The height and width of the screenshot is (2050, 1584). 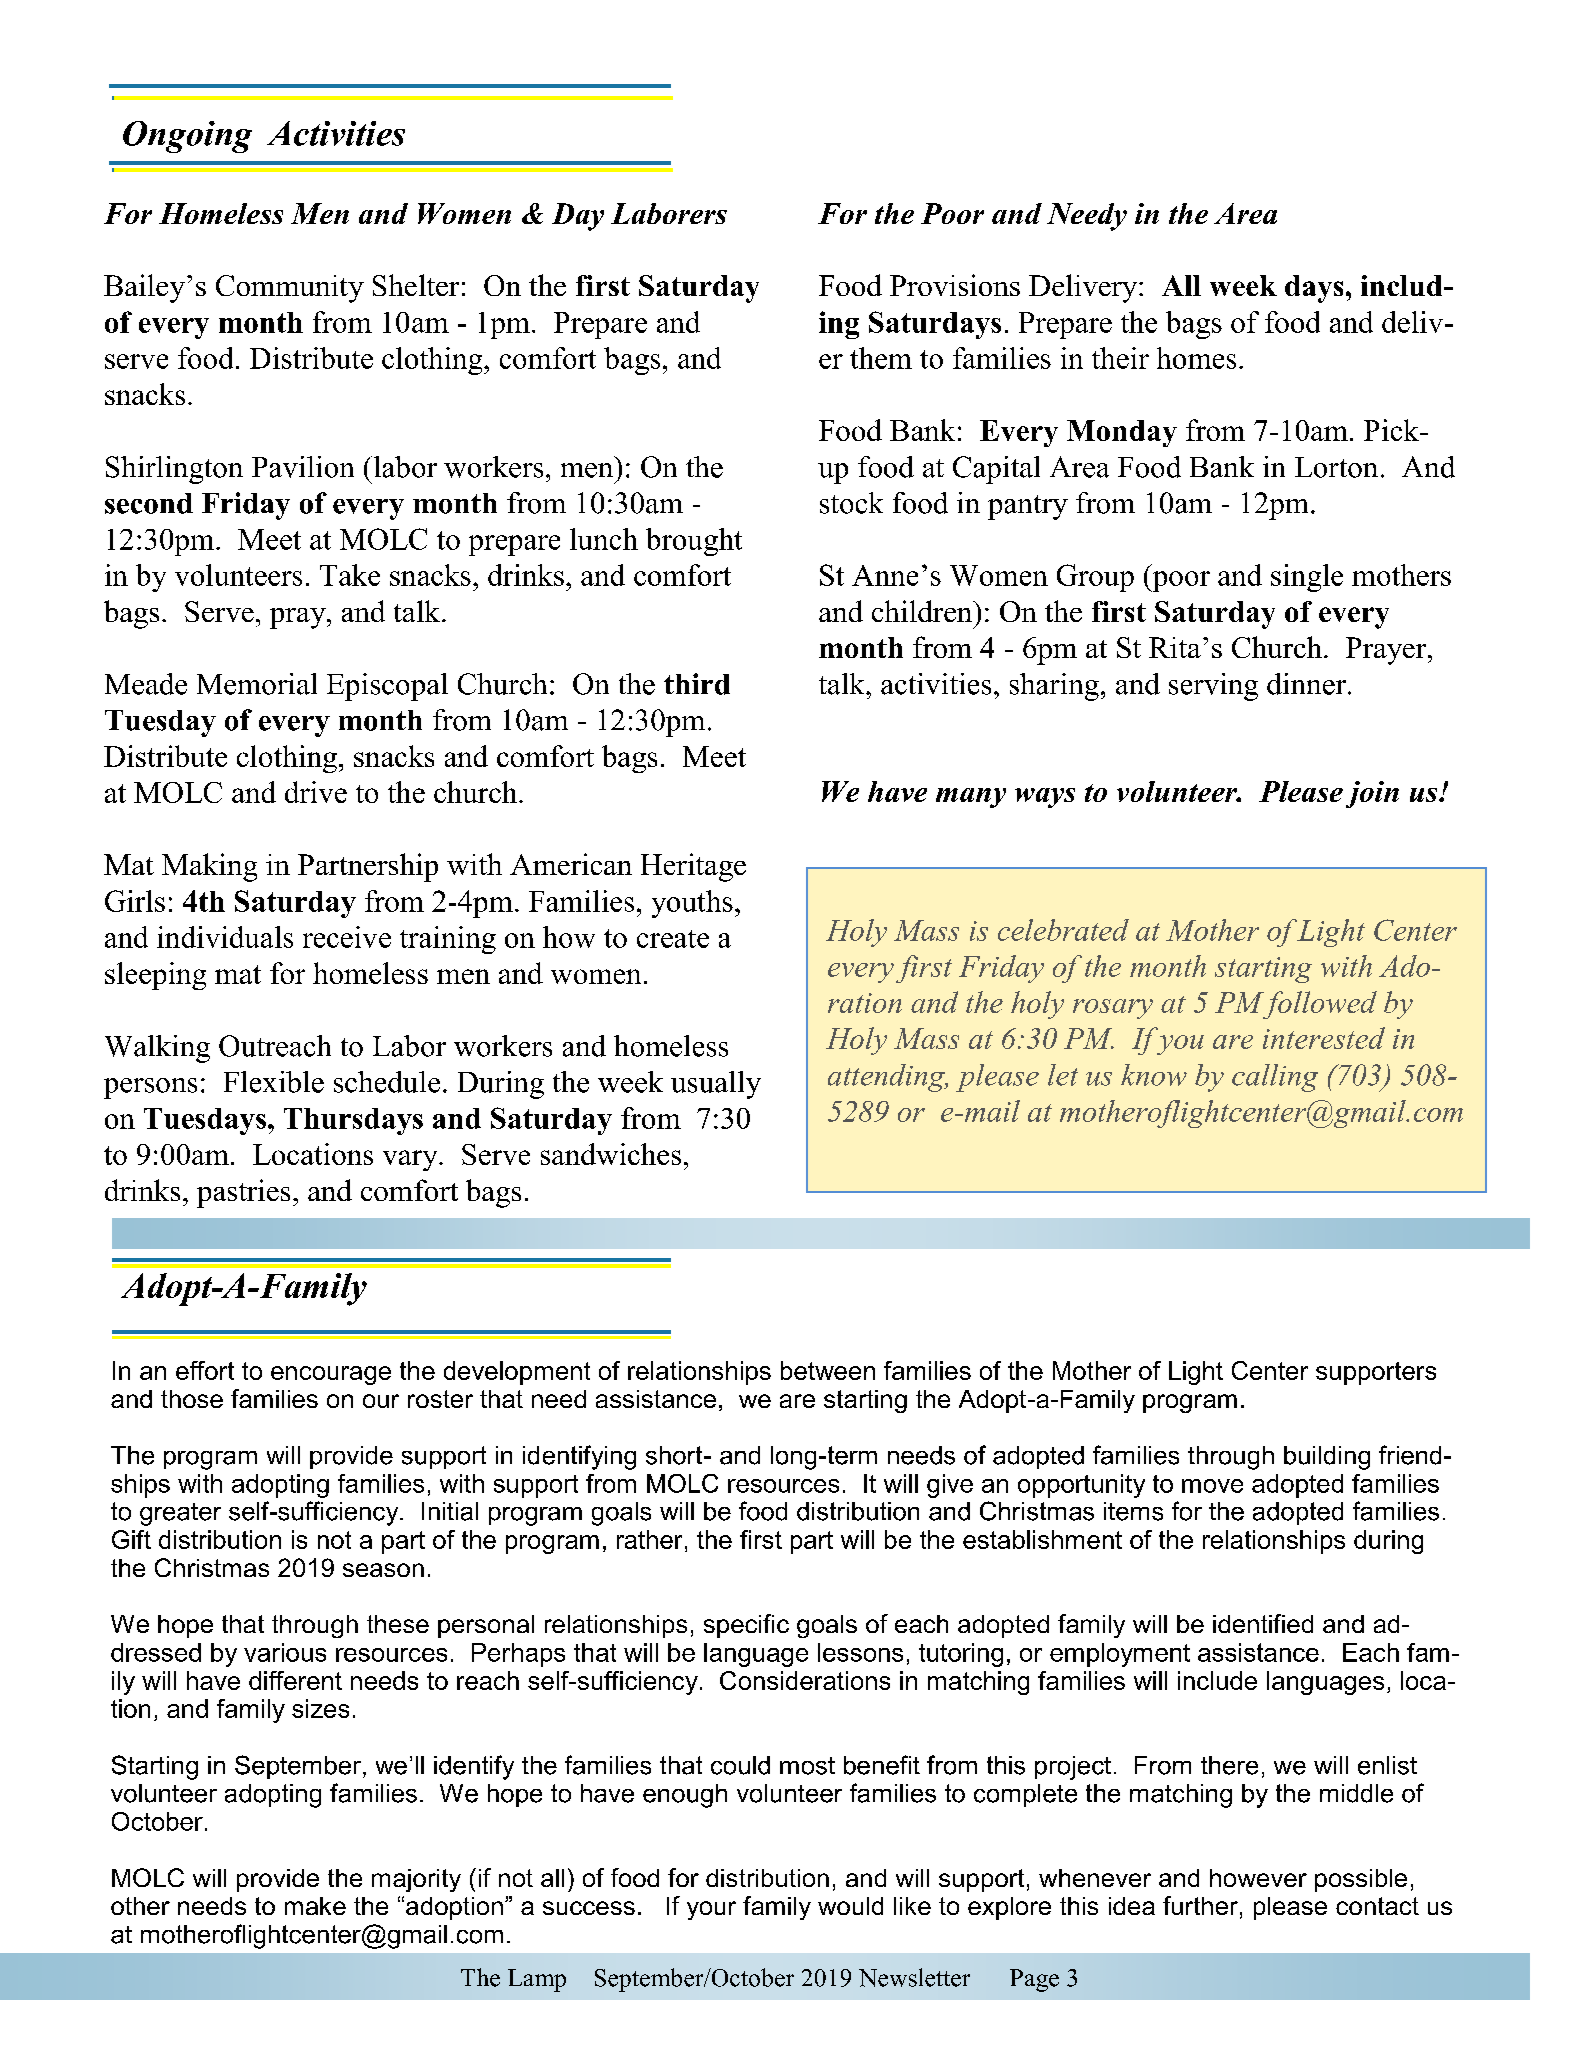 What do you see at coordinates (697, 684) in the screenshot?
I see `third` at bounding box center [697, 684].
